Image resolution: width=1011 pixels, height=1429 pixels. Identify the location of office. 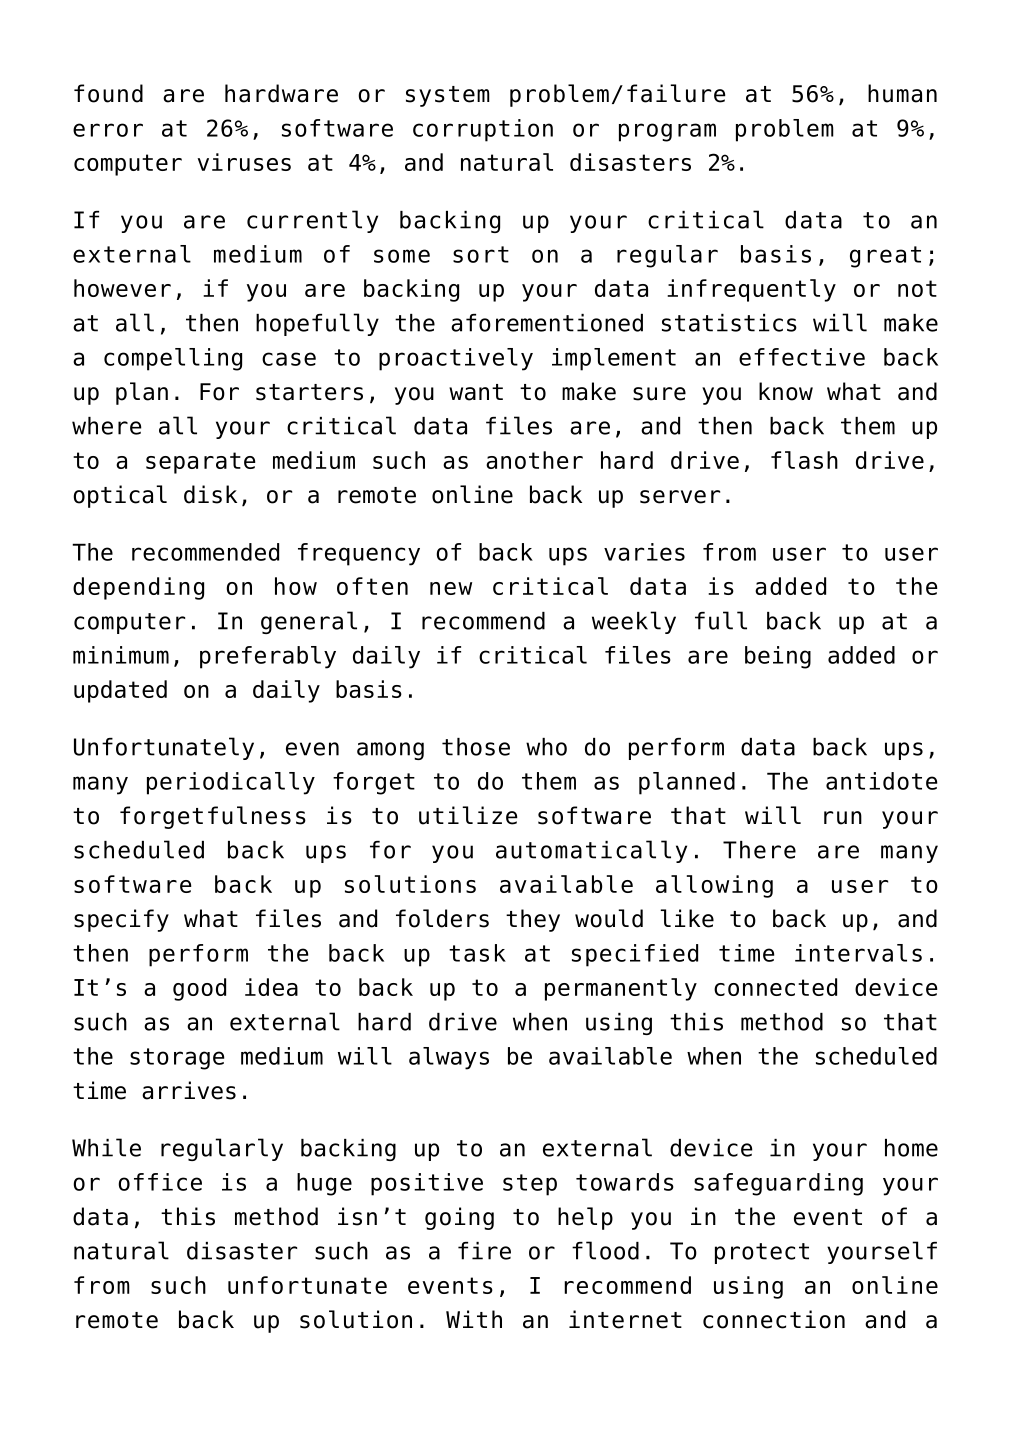
(160, 1182).
